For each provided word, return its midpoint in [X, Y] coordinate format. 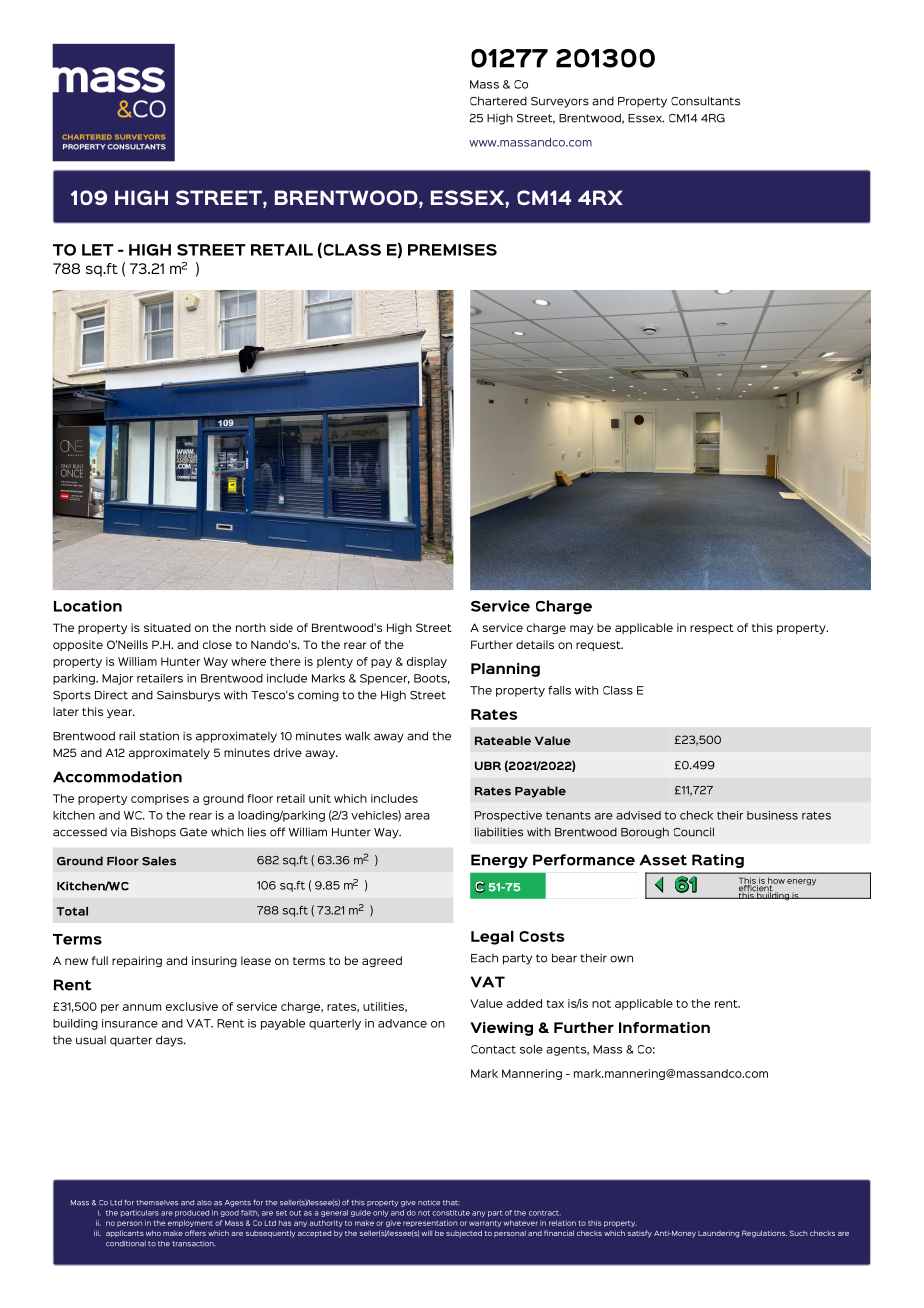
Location [88, 606]
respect [712, 629]
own [621, 959]
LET [98, 250]
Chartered [498, 101]
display [427, 662]
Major [117, 679]
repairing [137, 961]
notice [429, 1203]
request [599, 646]
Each [484, 958]
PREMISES [452, 250]
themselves [157, 1203]
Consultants [705, 101]
